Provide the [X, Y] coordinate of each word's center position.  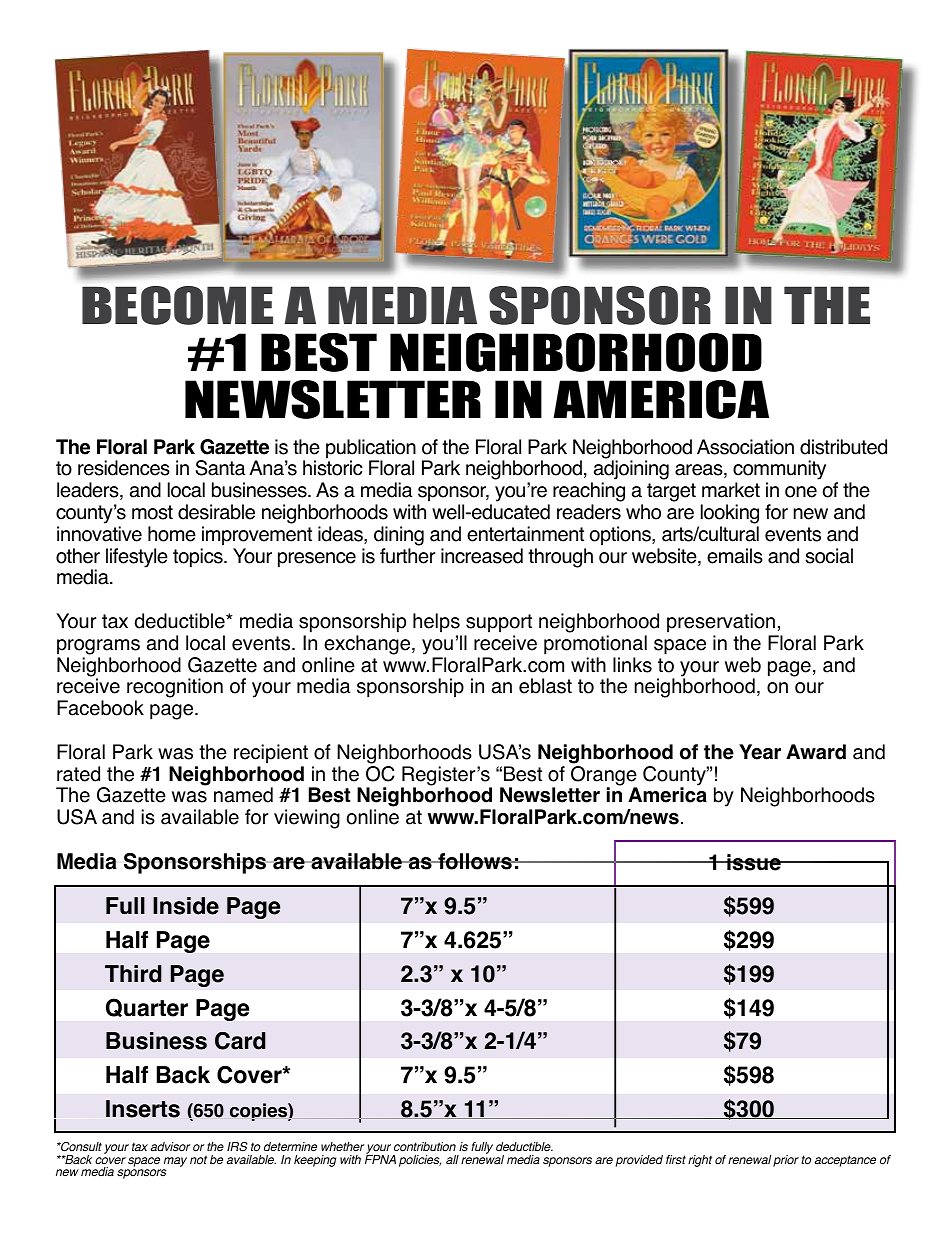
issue [754, 862]
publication [371, 450]
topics [199, 558]
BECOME [177, 305]
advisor [170, 1147]
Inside [186, 906]
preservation [721, 623]
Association [745, 447]
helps [436, 623]
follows [475, 861]
